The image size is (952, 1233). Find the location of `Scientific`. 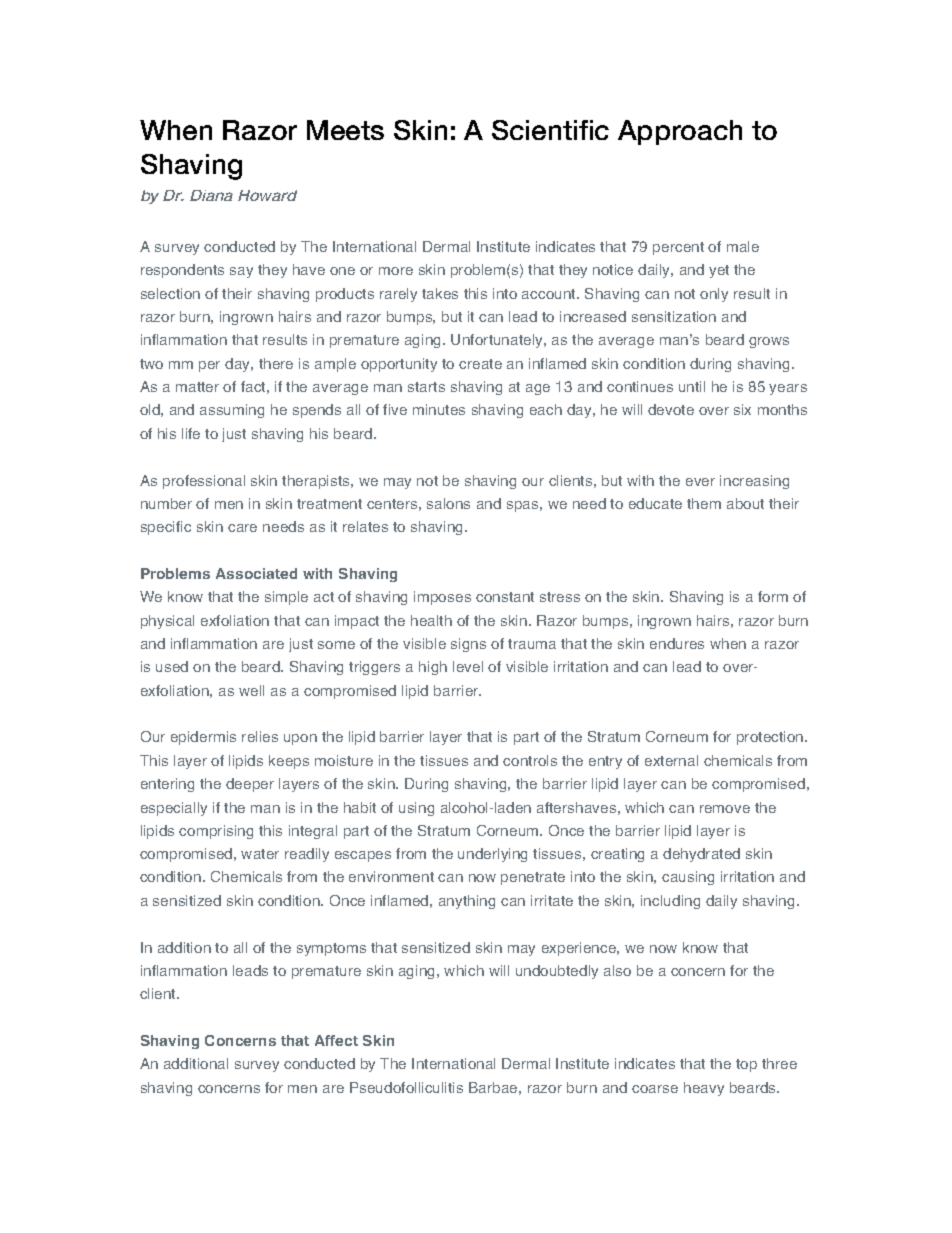

Scientific is located at coordinates (550, 130).
